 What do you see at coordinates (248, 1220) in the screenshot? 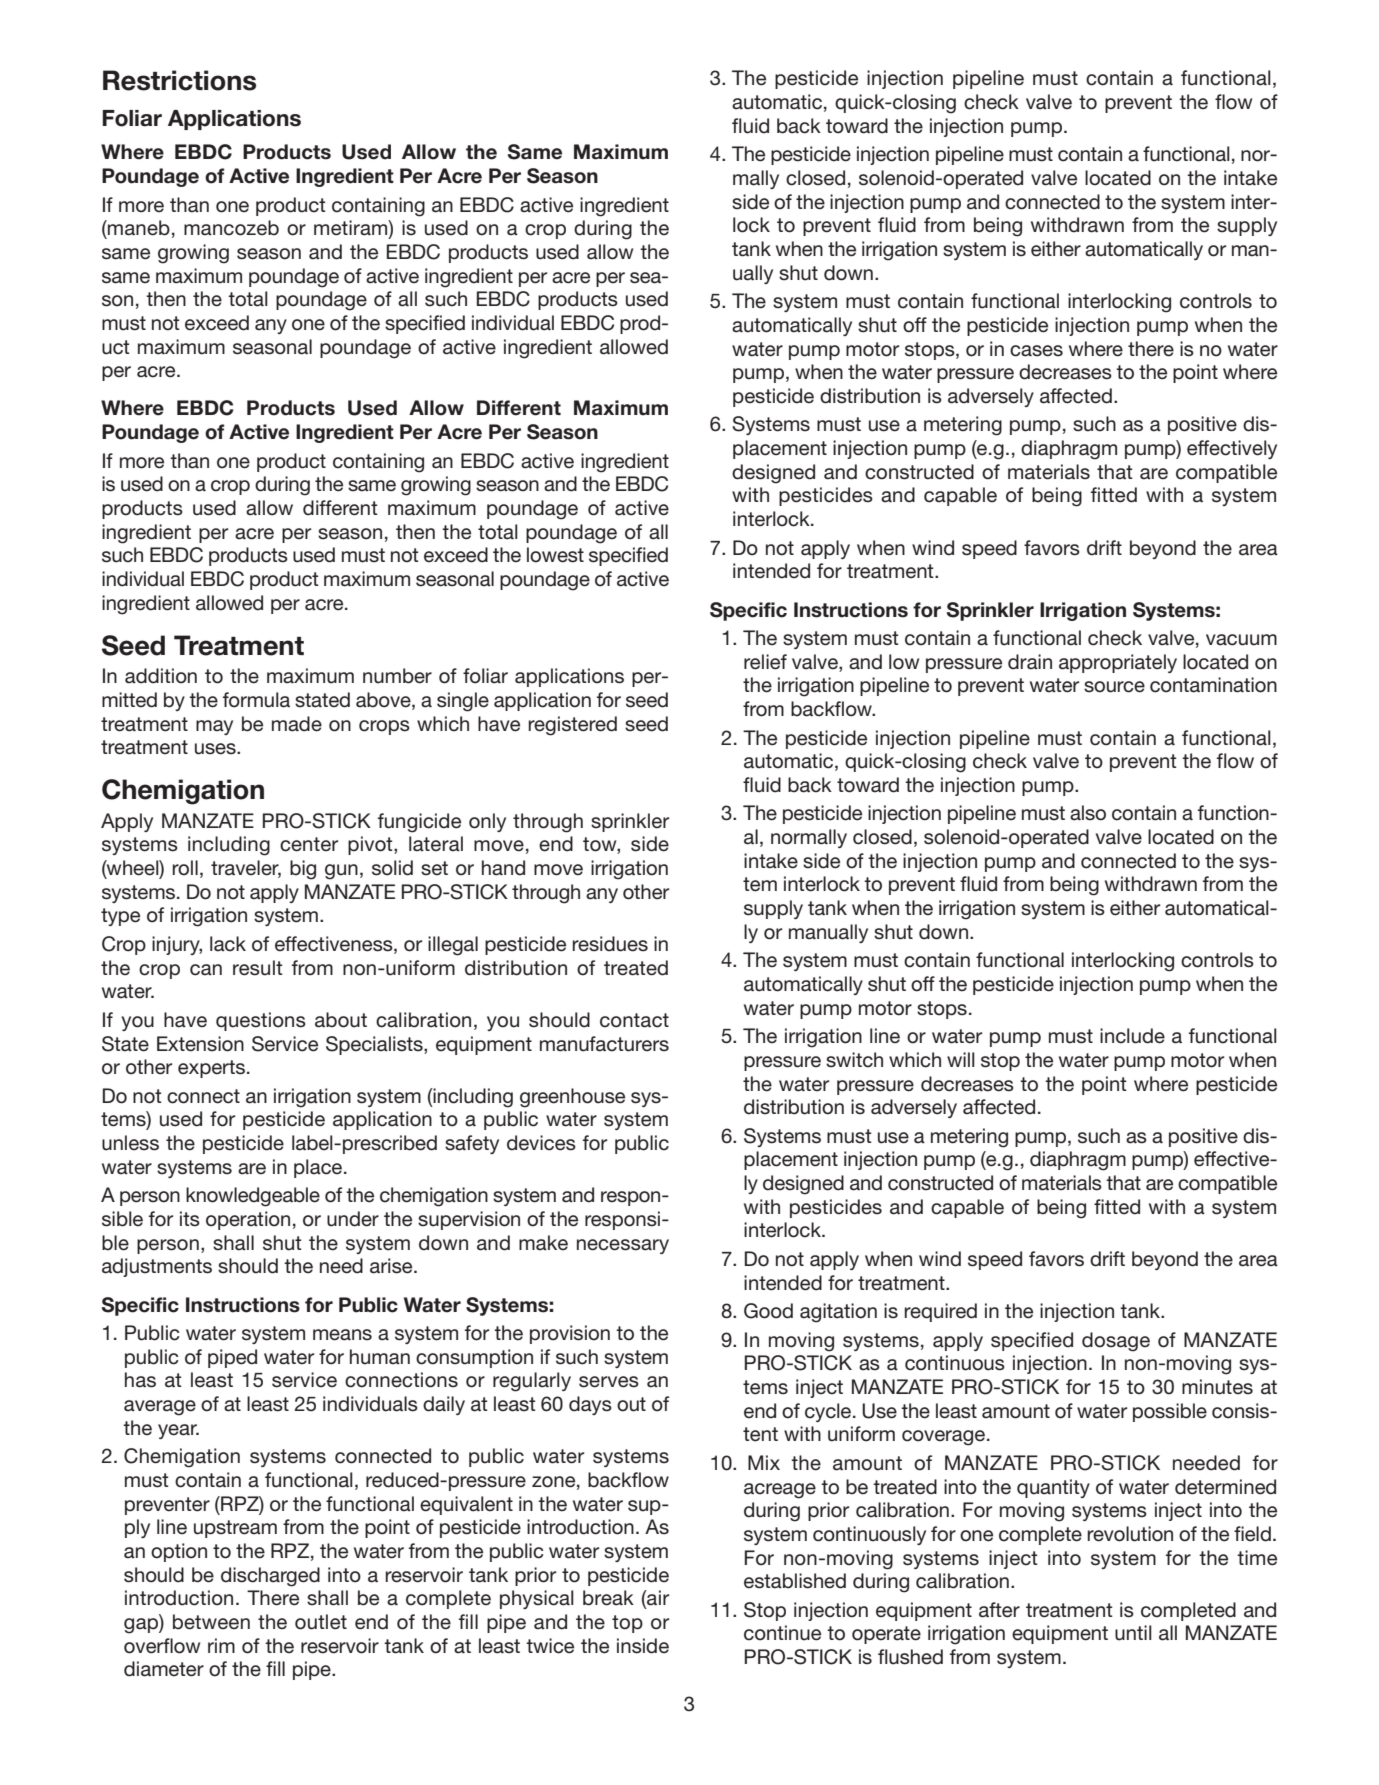
I see `operation` at bounding box center [248, 1220].
